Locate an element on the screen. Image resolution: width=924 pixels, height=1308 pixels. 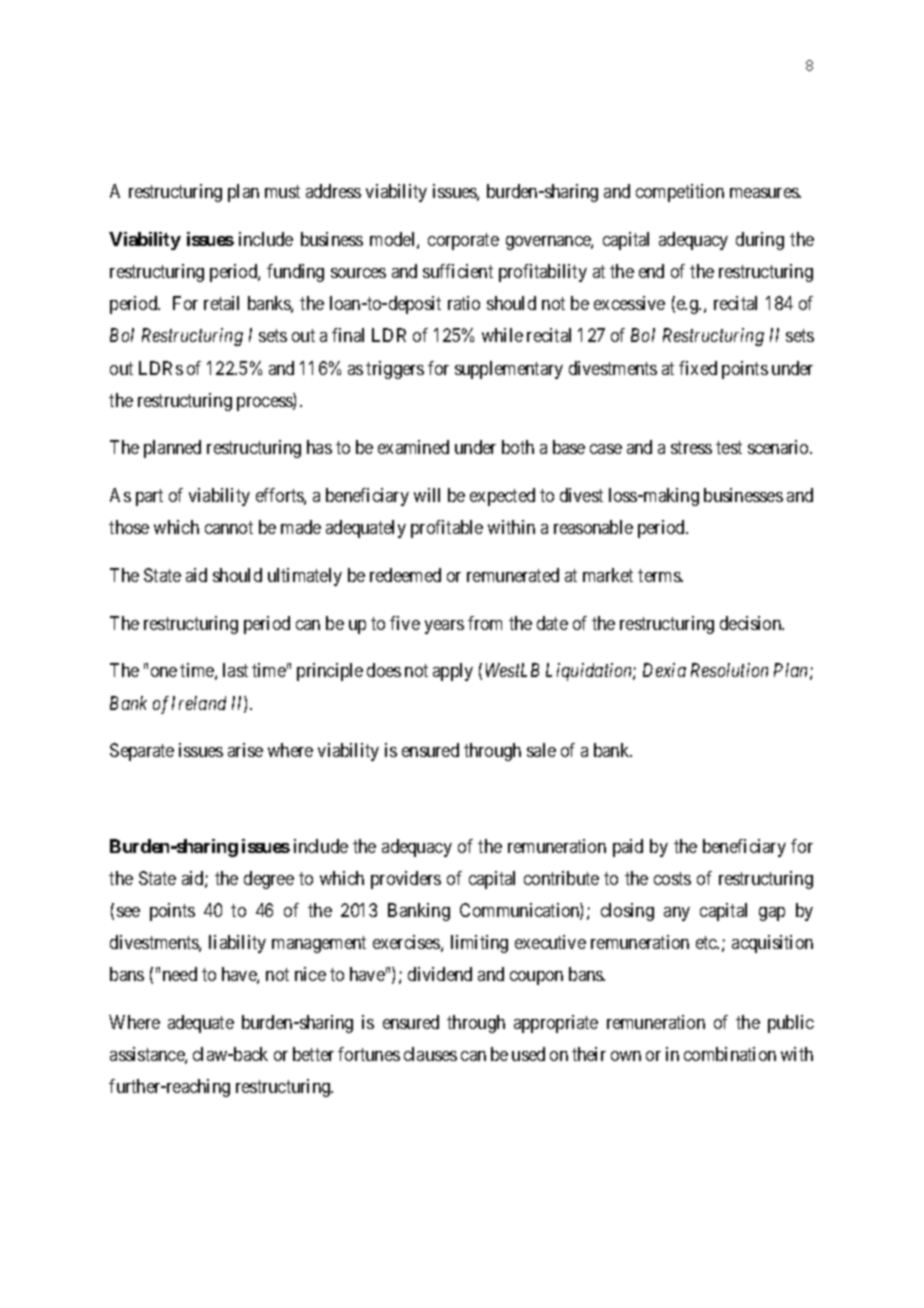
arise is located at coordinates (245, 750).
